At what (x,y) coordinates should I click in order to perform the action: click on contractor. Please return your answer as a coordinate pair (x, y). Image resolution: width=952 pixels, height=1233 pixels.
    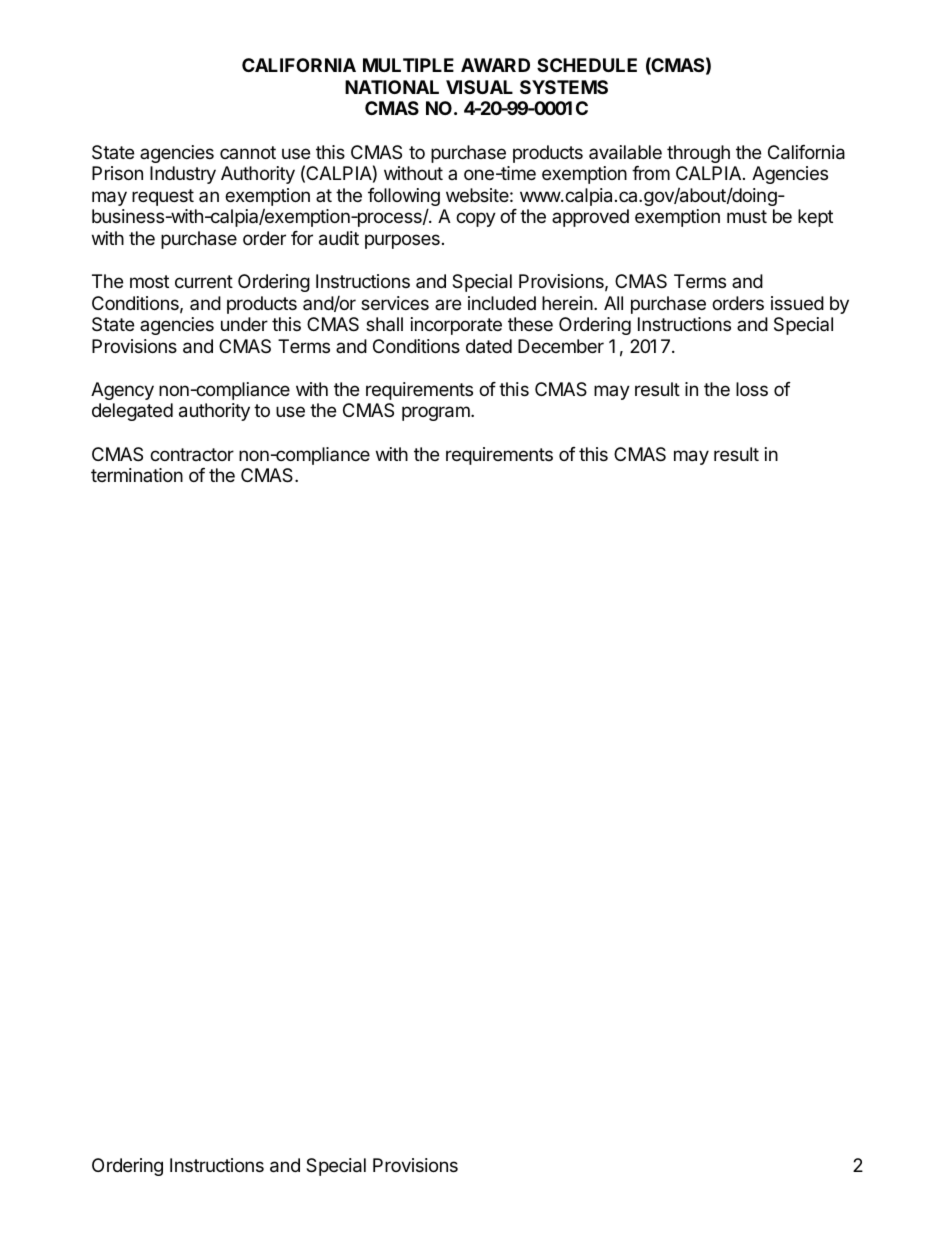
    Looking at the image, I should click on (192, 454).
